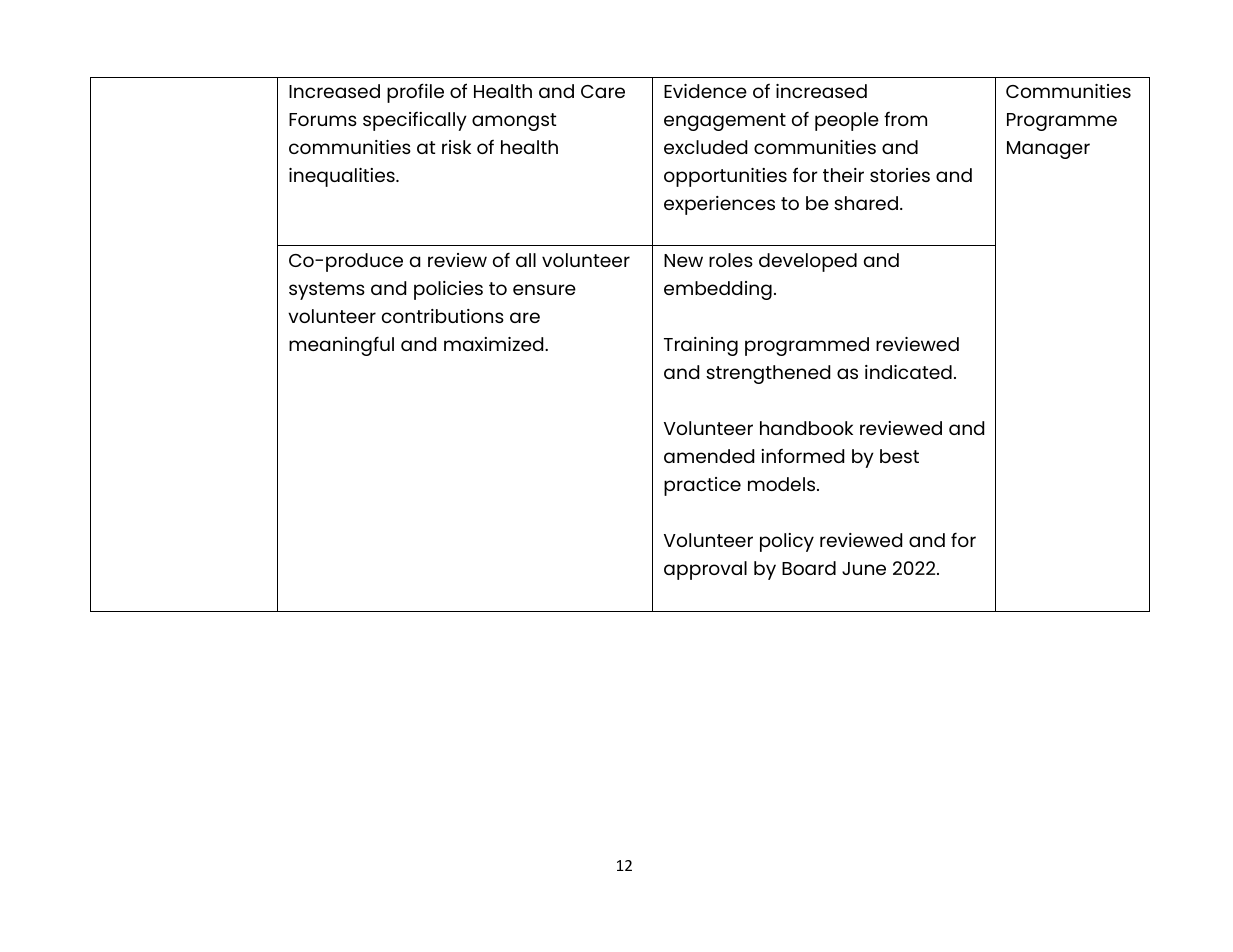 The image size is (1233, 952). I want to click on indicated, so click(908, 372).
